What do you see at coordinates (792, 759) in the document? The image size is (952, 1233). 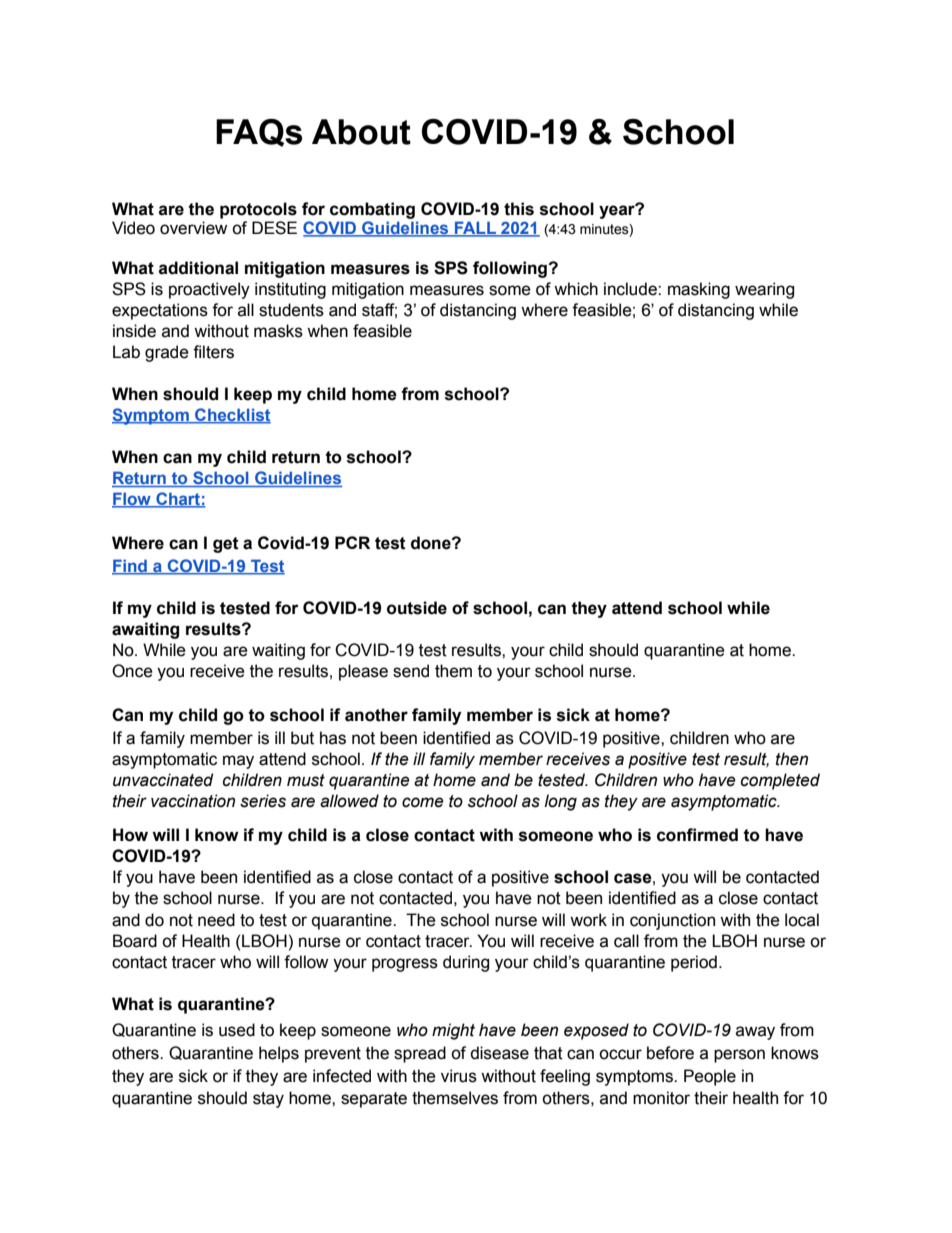 I see `then` at bounding box center [792, 759].
